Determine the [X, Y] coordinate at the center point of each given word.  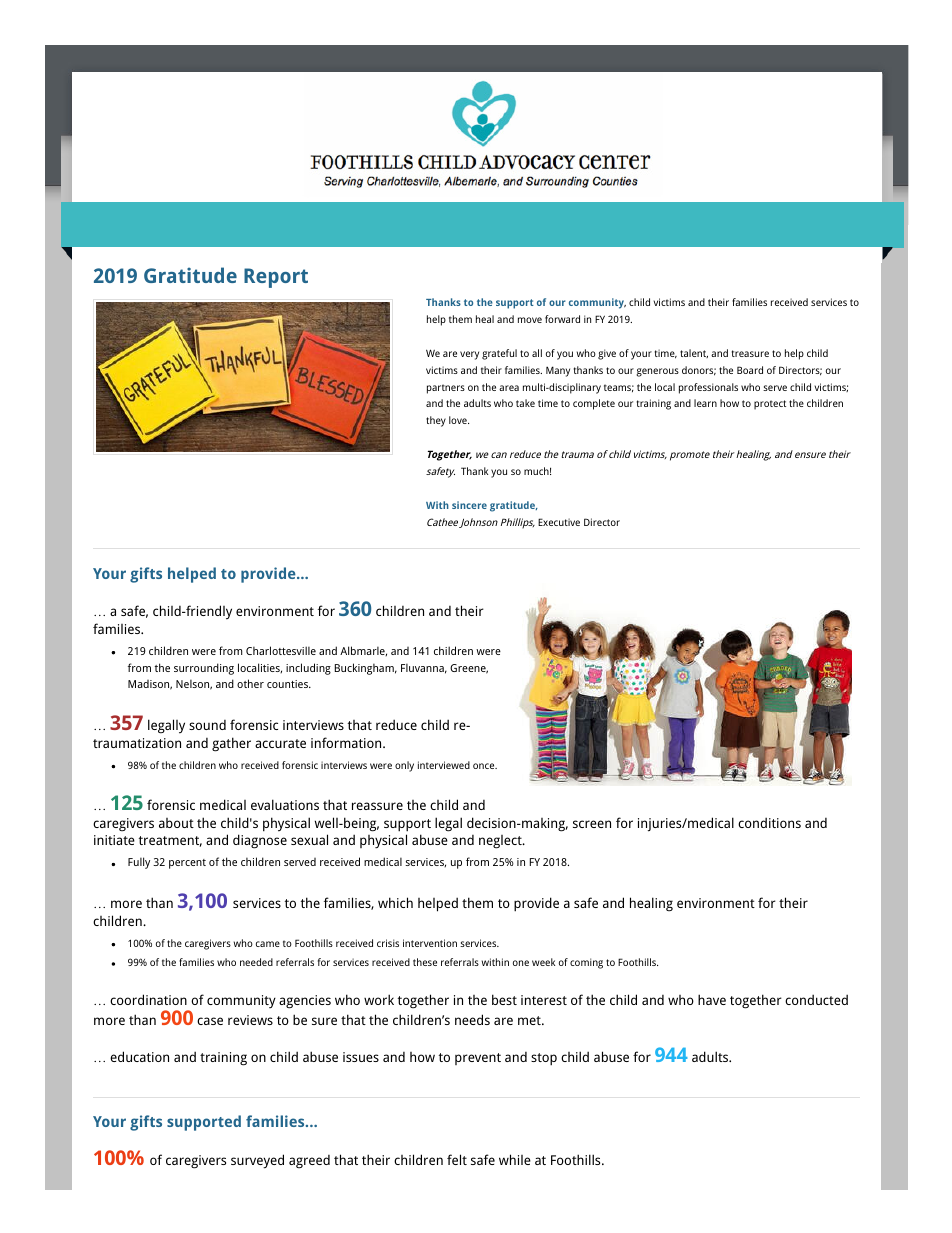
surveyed [257, 1161]
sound [207, 725]
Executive [559, 522]
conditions [769, 822]
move [530, 320]
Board [750, 370]
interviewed [444, 765]
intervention [430, 943]
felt [457, 1159]
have [712, 999]
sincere [469, 505]
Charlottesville [281, 650]
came [268, 944]
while [515, 1159]
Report [276, 278]
